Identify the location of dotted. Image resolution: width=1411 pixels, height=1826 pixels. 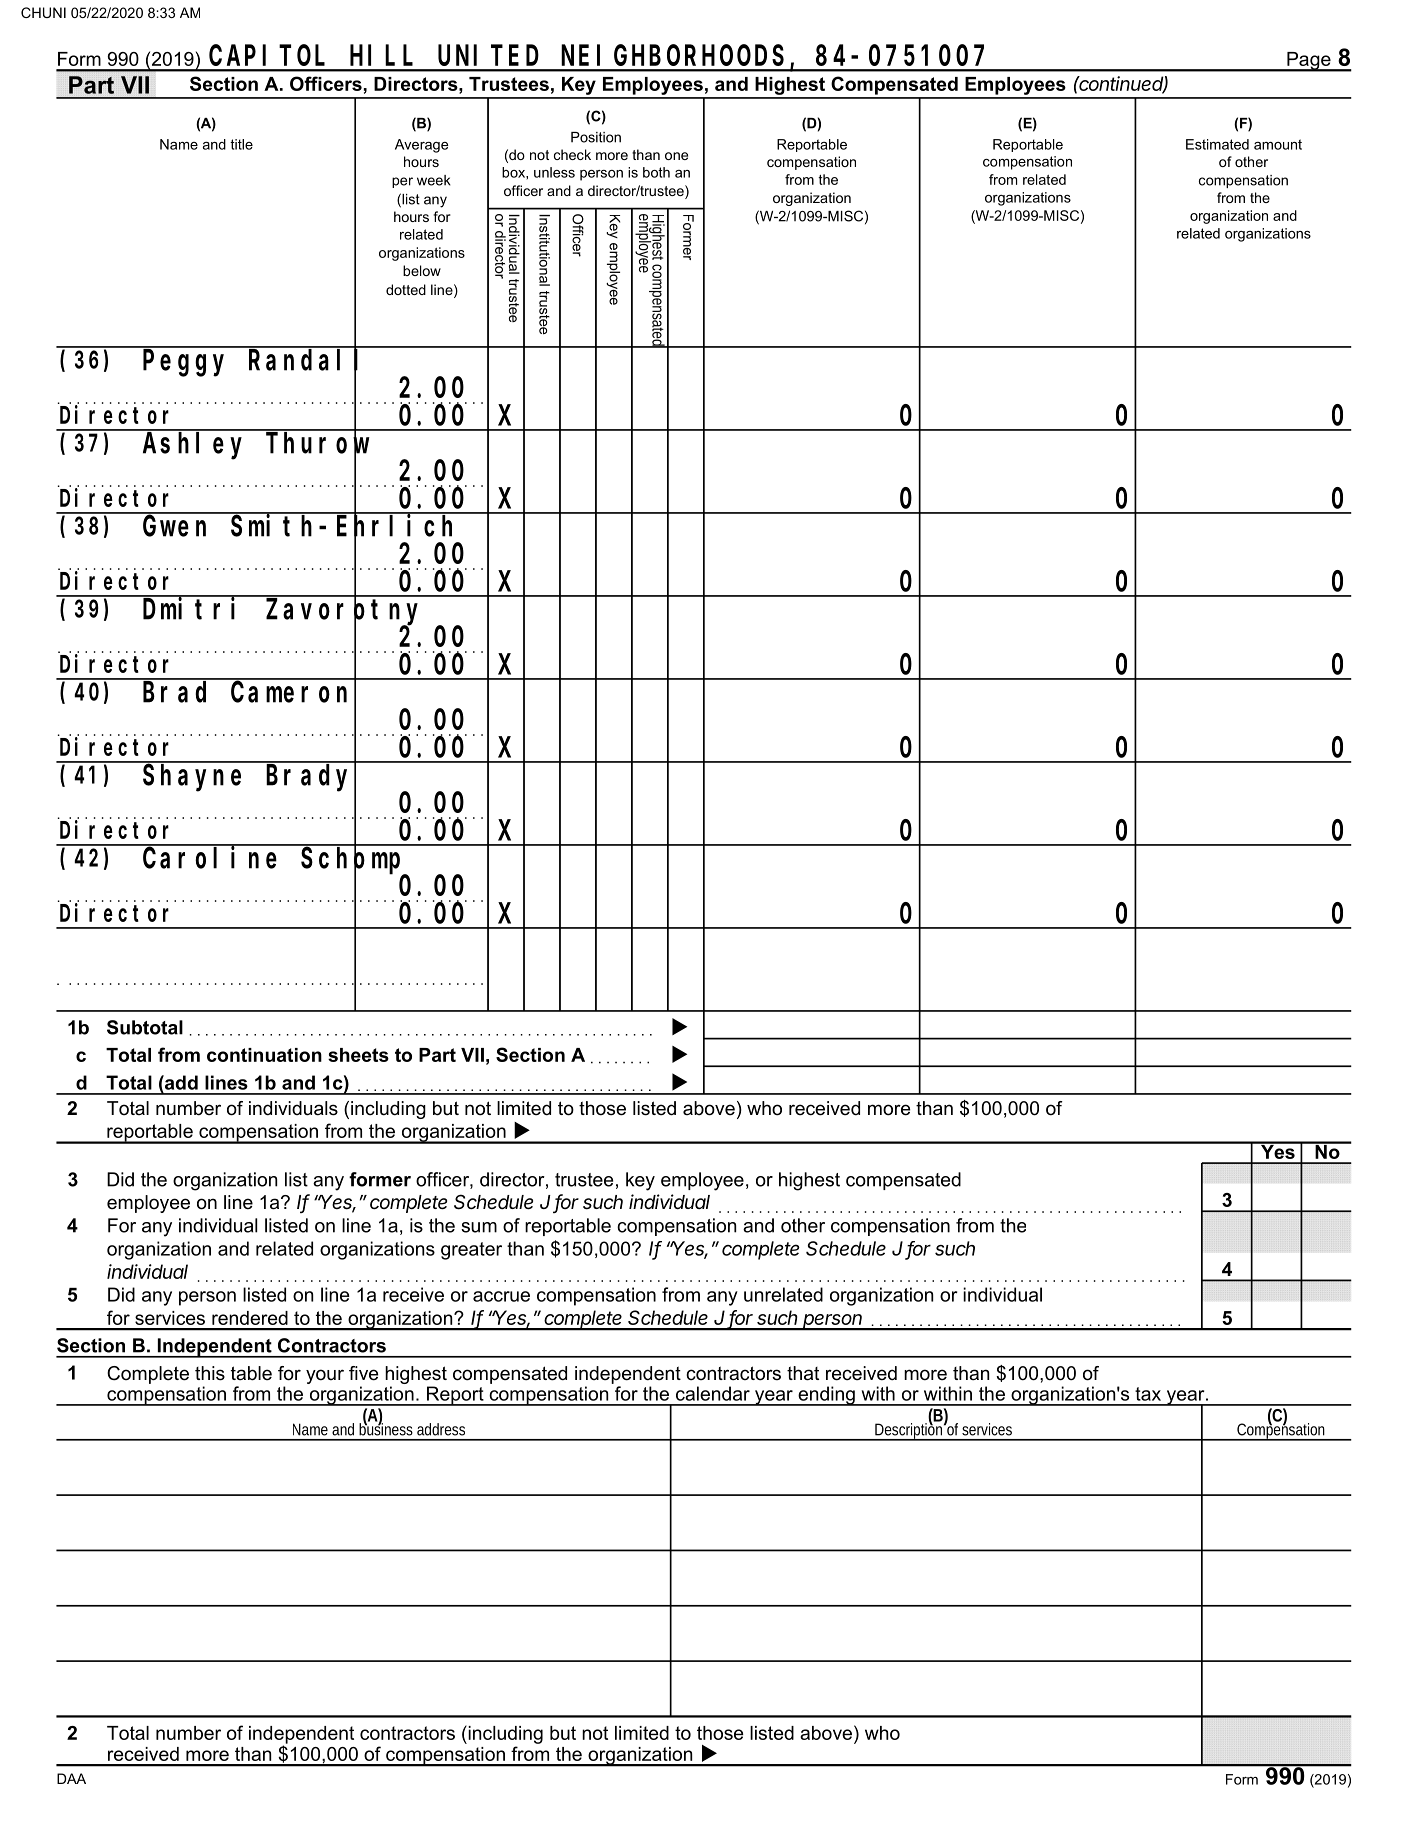
(406, 289).
